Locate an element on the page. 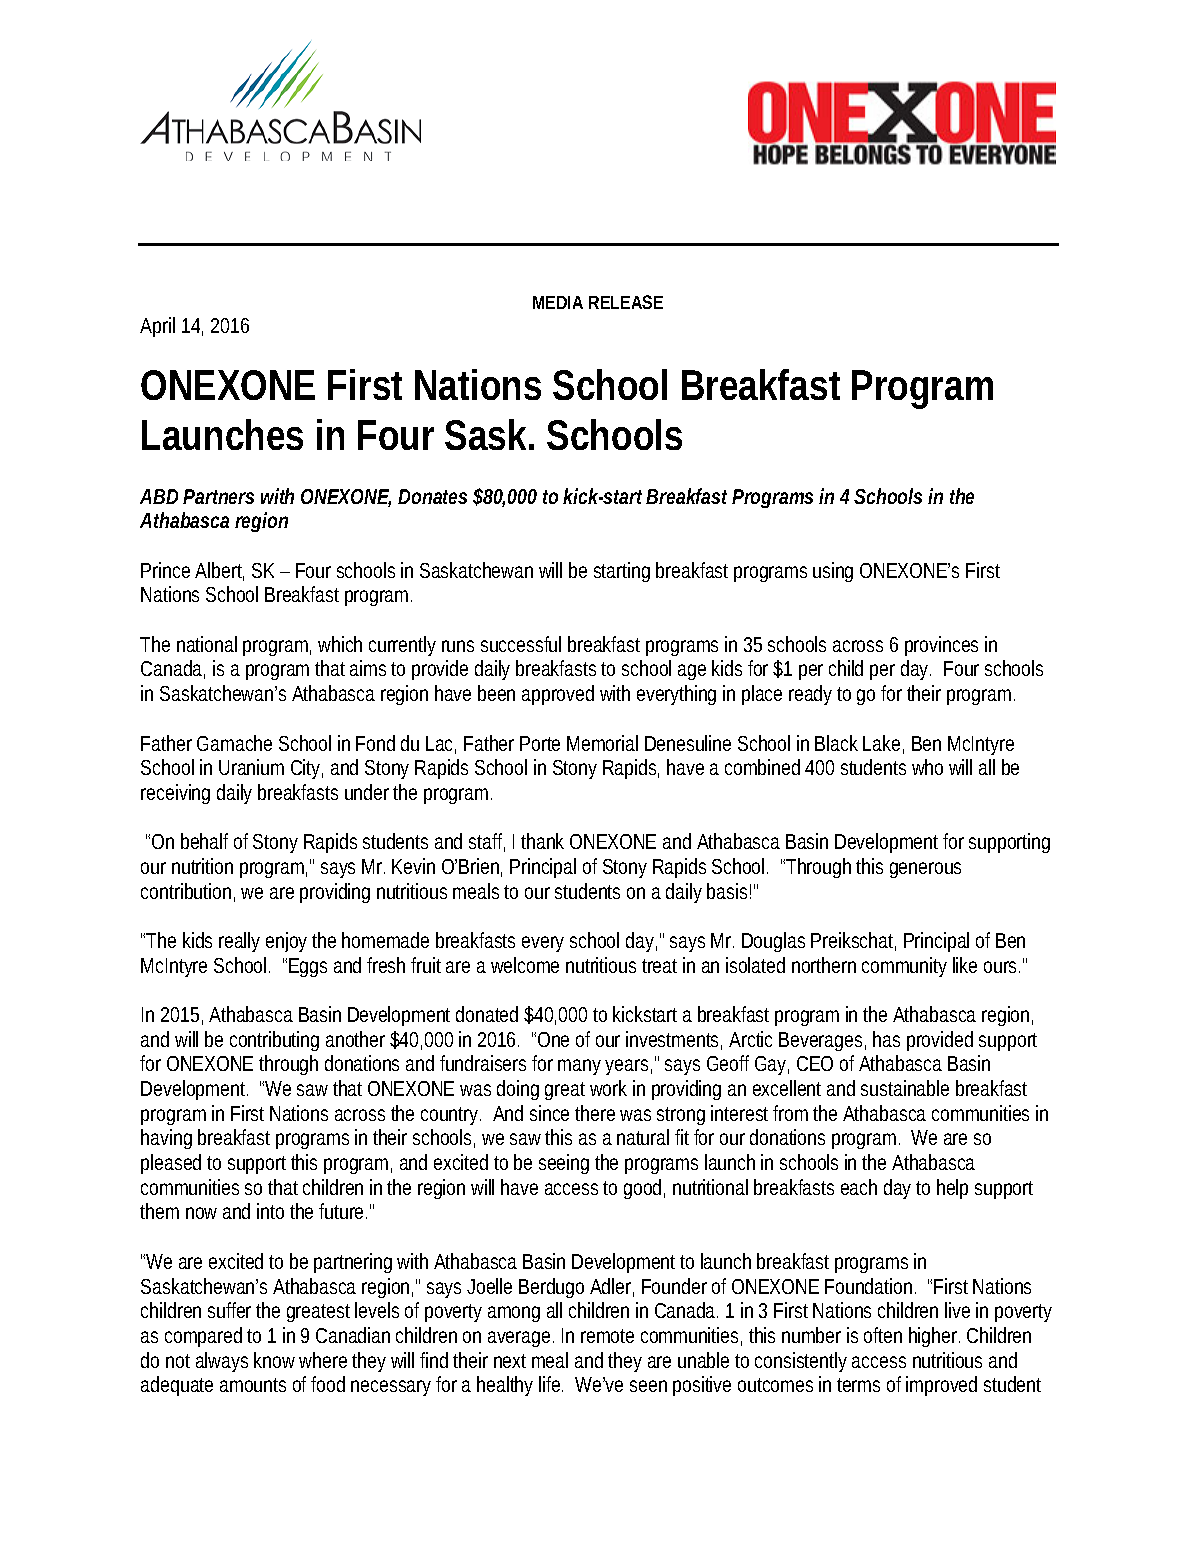 The image size is (1197, 1549). Memorial is located at coordinates (602, 743).
